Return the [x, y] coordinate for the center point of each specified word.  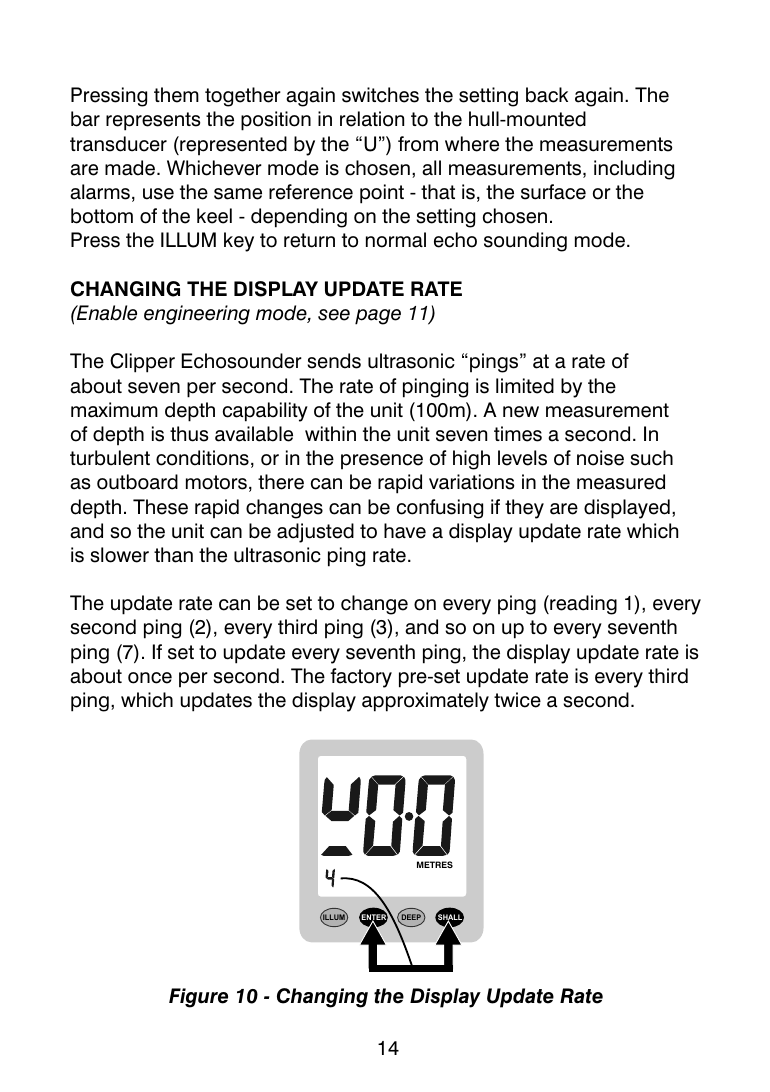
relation [372, 119]
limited [525, 386]
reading [582, 605]
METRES [435, 864]
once [150, 678]
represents [153, 121]
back [547, 95]
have [405, 531]
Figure [198, 998]
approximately [425, 702]
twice [517, 700]
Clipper [142, 363]
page [378, 317]
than [173, 555]
